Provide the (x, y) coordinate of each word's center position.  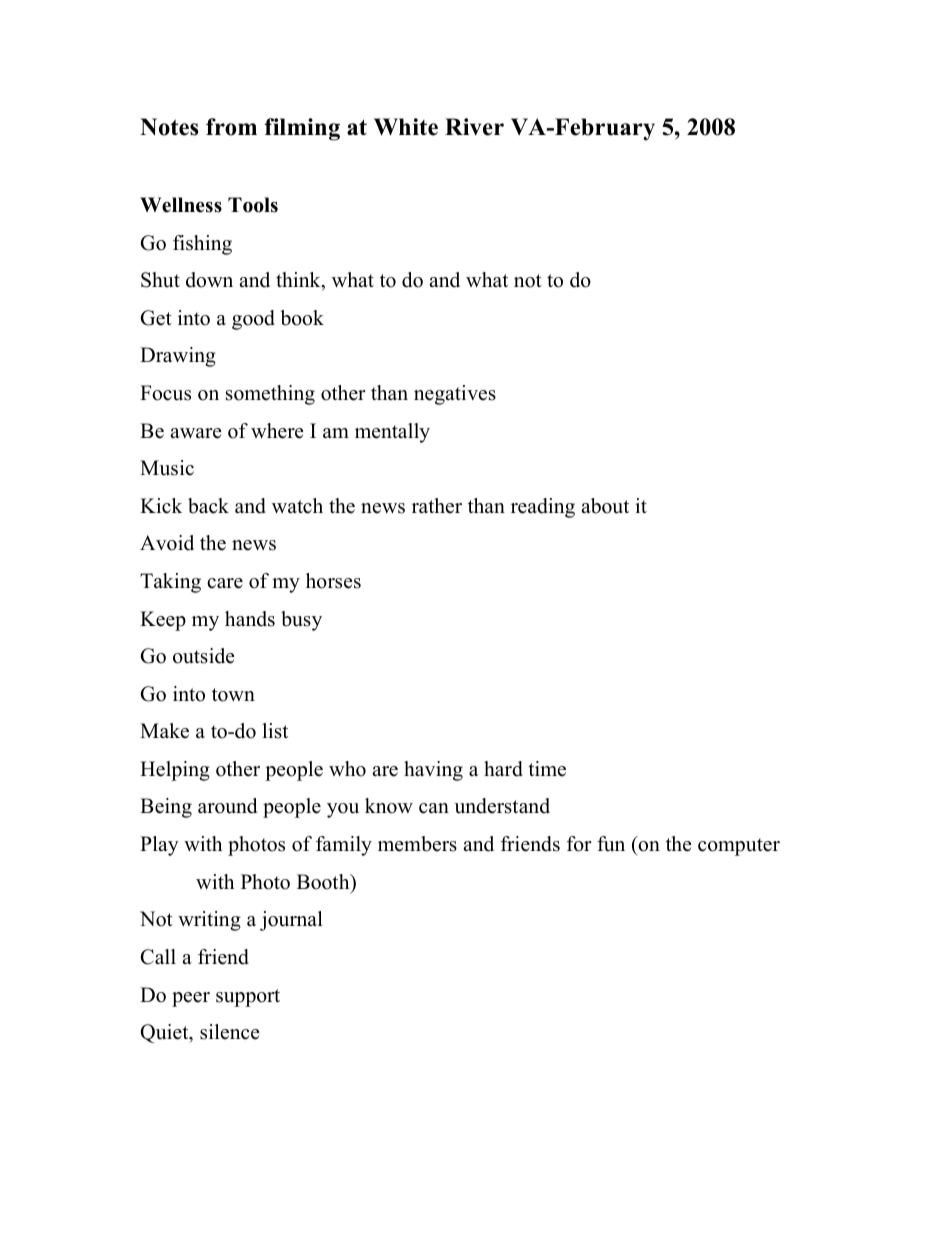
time (547, 769)
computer (739, 847)
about (605, 506)
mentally (392, 433)
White (406, 127)
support (248, 998)
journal (291, 921)
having (433, 771)
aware (196, 433)
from (231, 127)
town (233, 695)
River (474, 127)
